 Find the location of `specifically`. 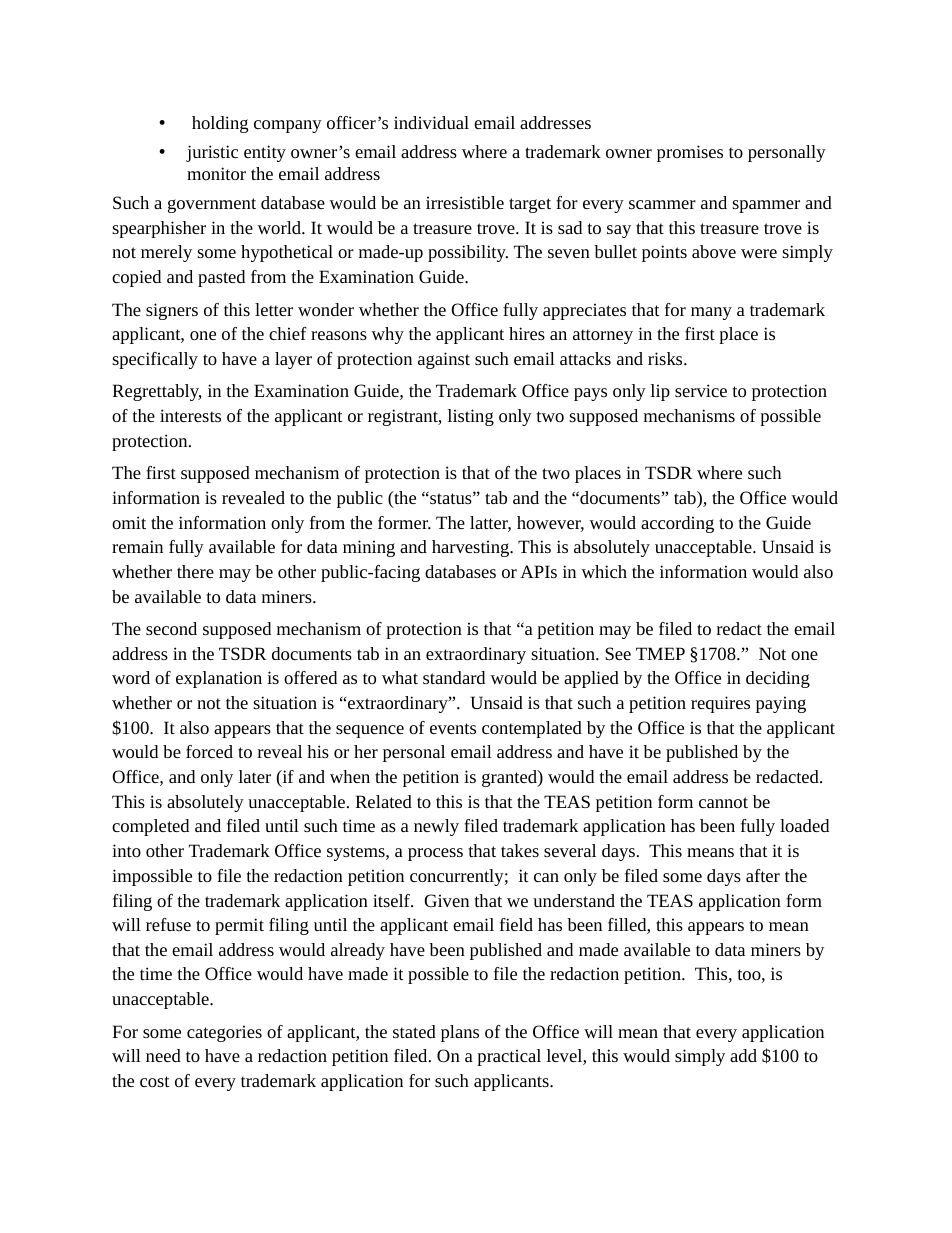

specifically is located at coordinates (155, 360).
